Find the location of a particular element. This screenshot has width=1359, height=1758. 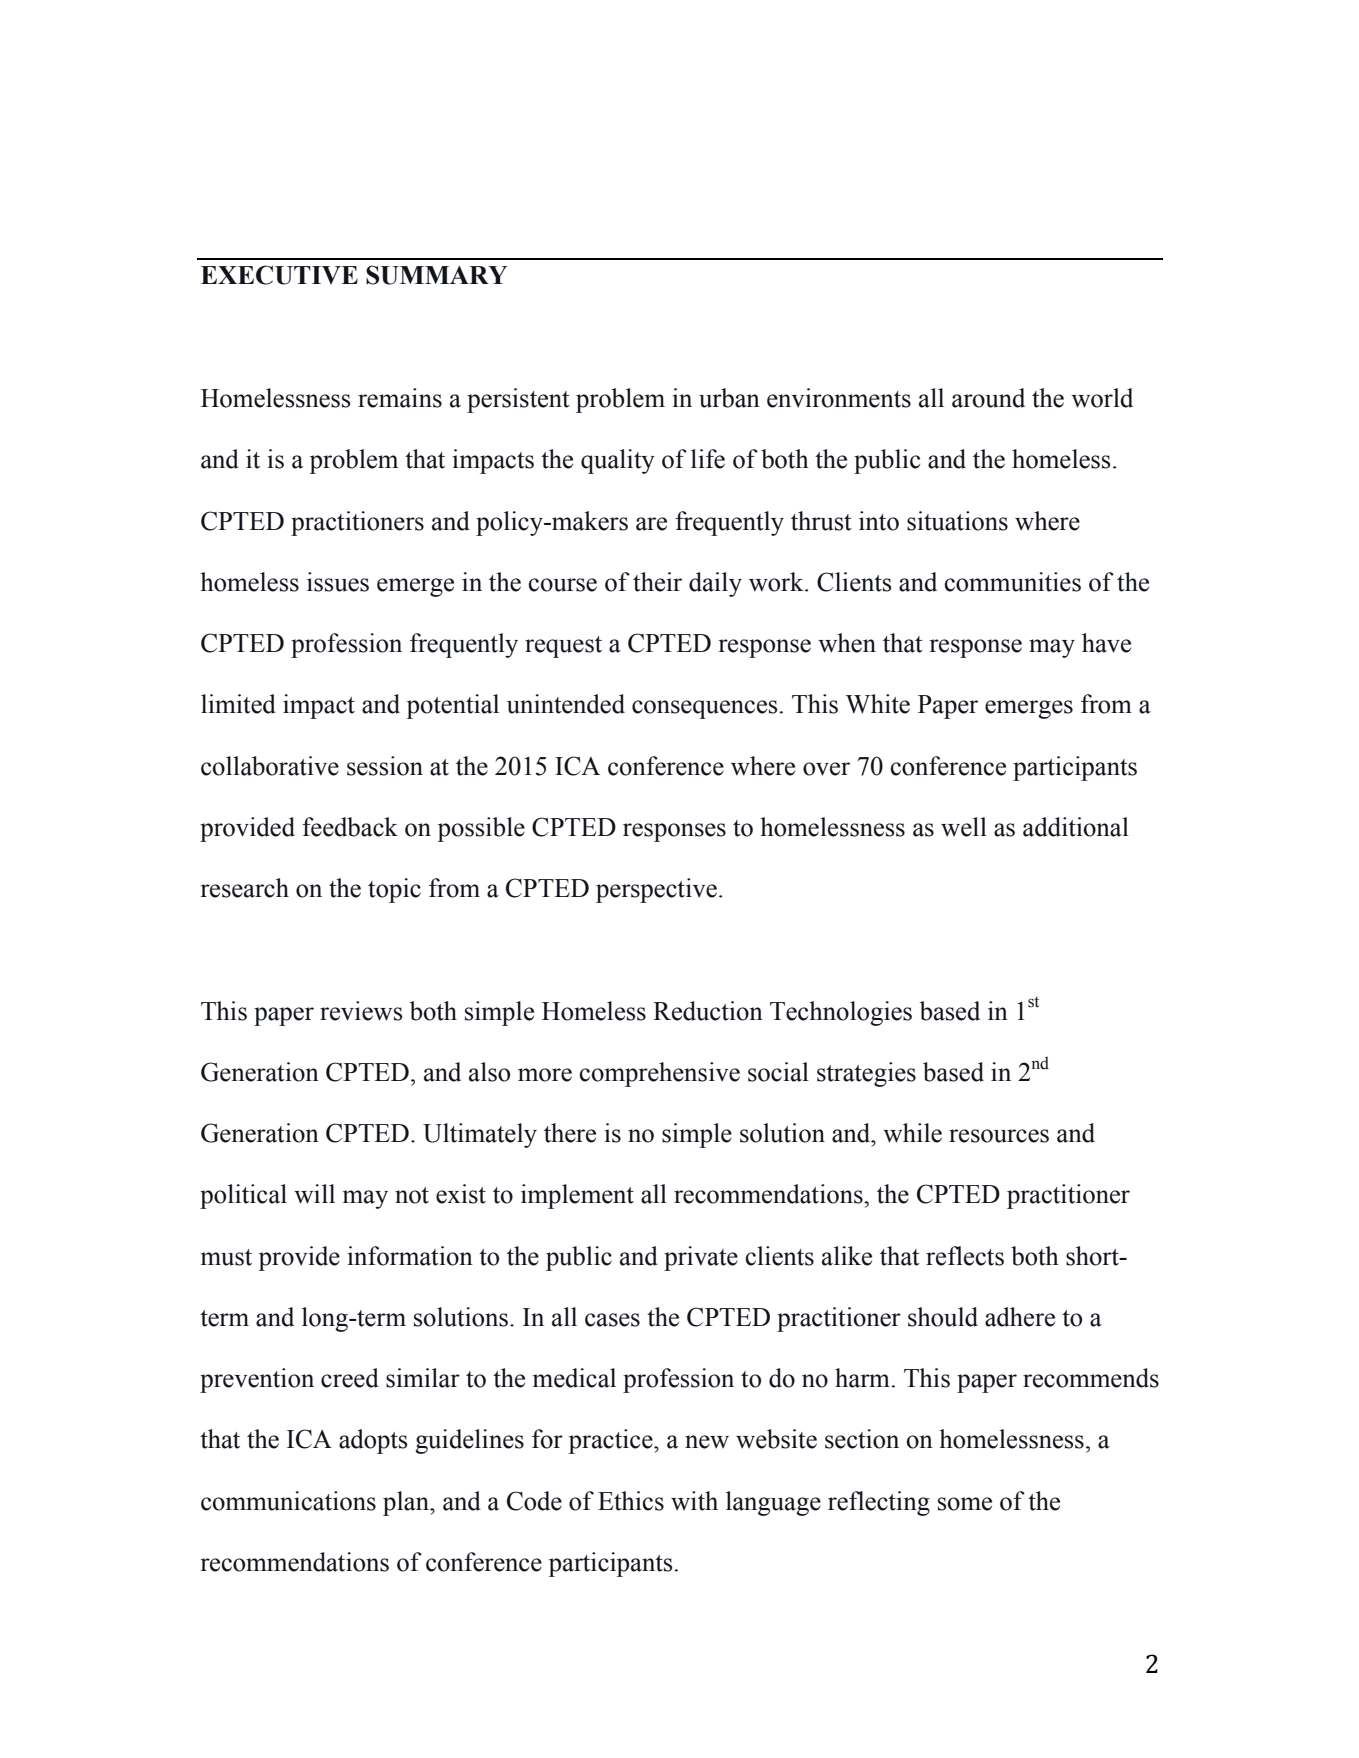

perspective is located at coordinates (656, 890).
